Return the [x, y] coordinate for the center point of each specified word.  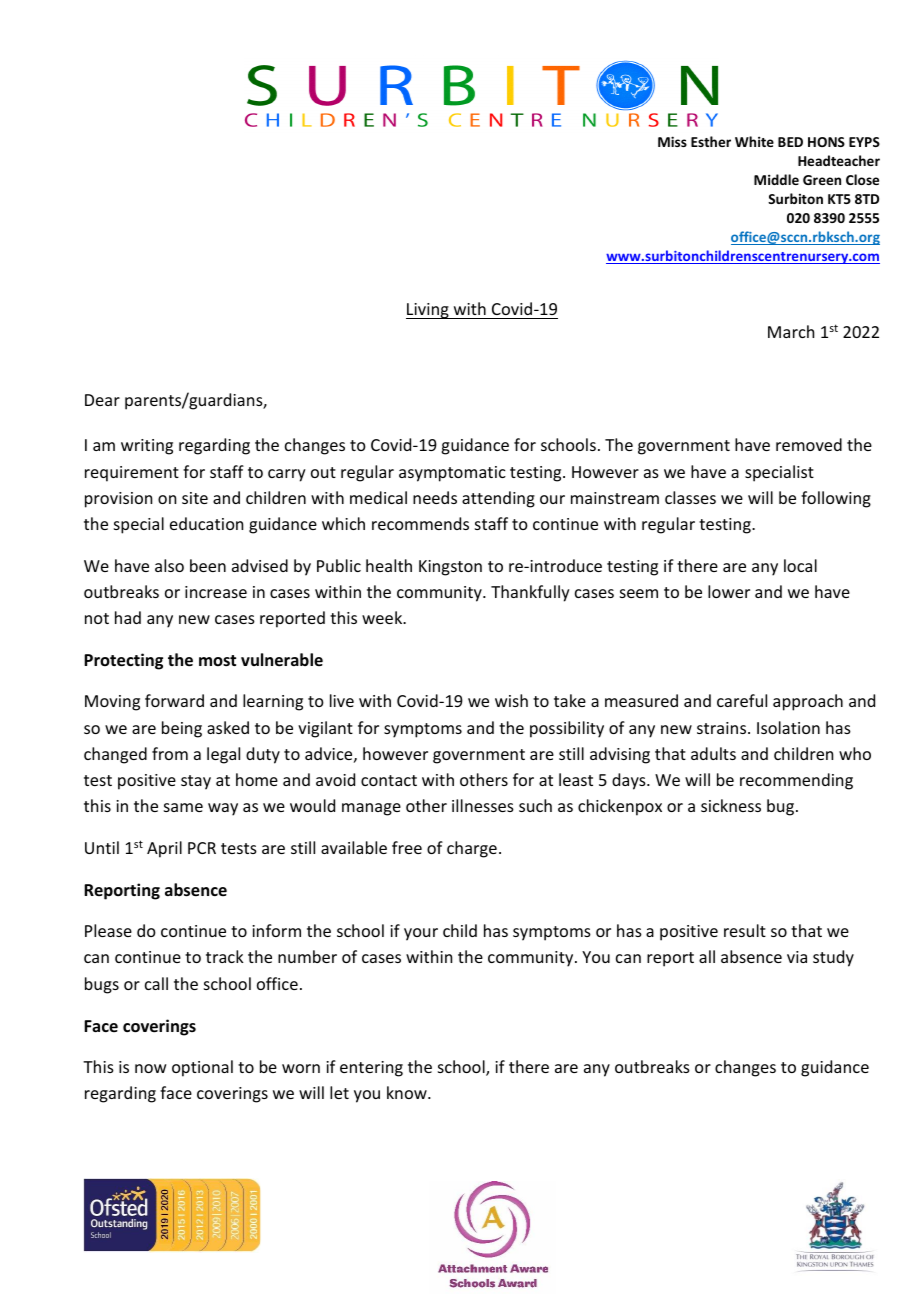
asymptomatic [452, 474]
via [797, 957]
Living [428, 311]
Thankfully [530, 593]
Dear [102, 400]
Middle [776, 179]
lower [729, 591]
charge [472, 849]
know [408, 1092]
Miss [672, 141]
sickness [731, 805]
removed [809, 444]
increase [216, 592]
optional [202, 1068]
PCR [202, 848]
